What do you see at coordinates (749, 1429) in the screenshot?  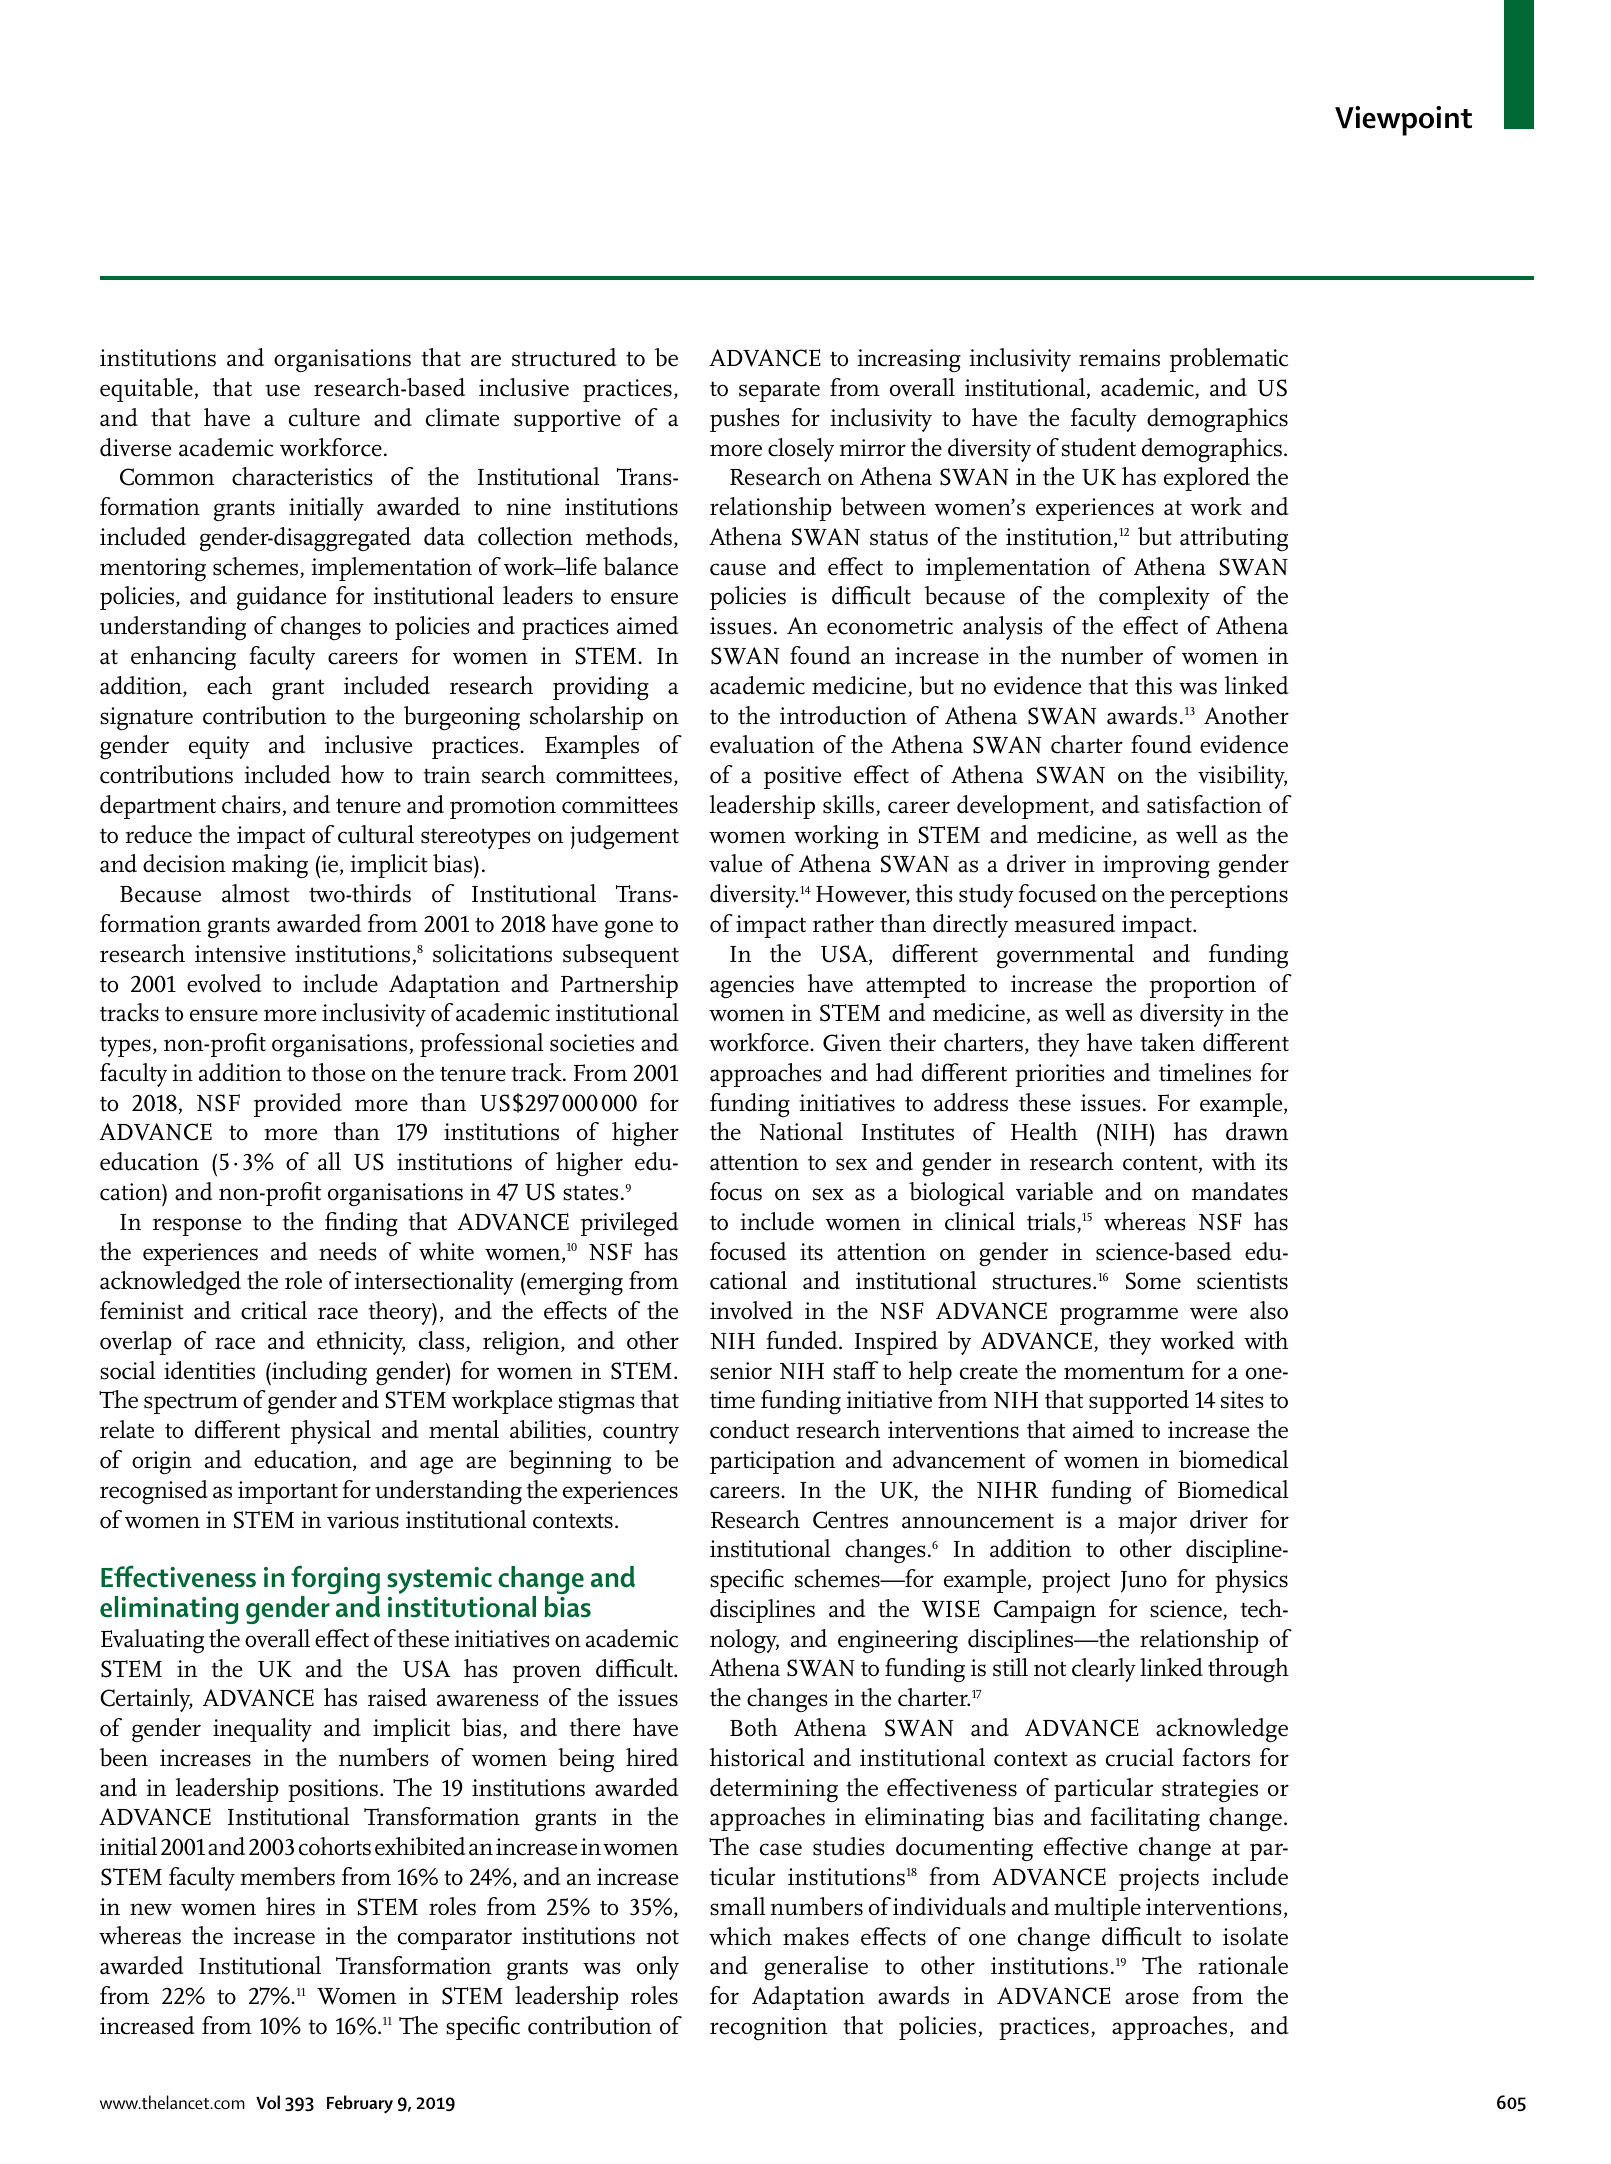 I see `conduct` at bounding box center [749, 1429].
